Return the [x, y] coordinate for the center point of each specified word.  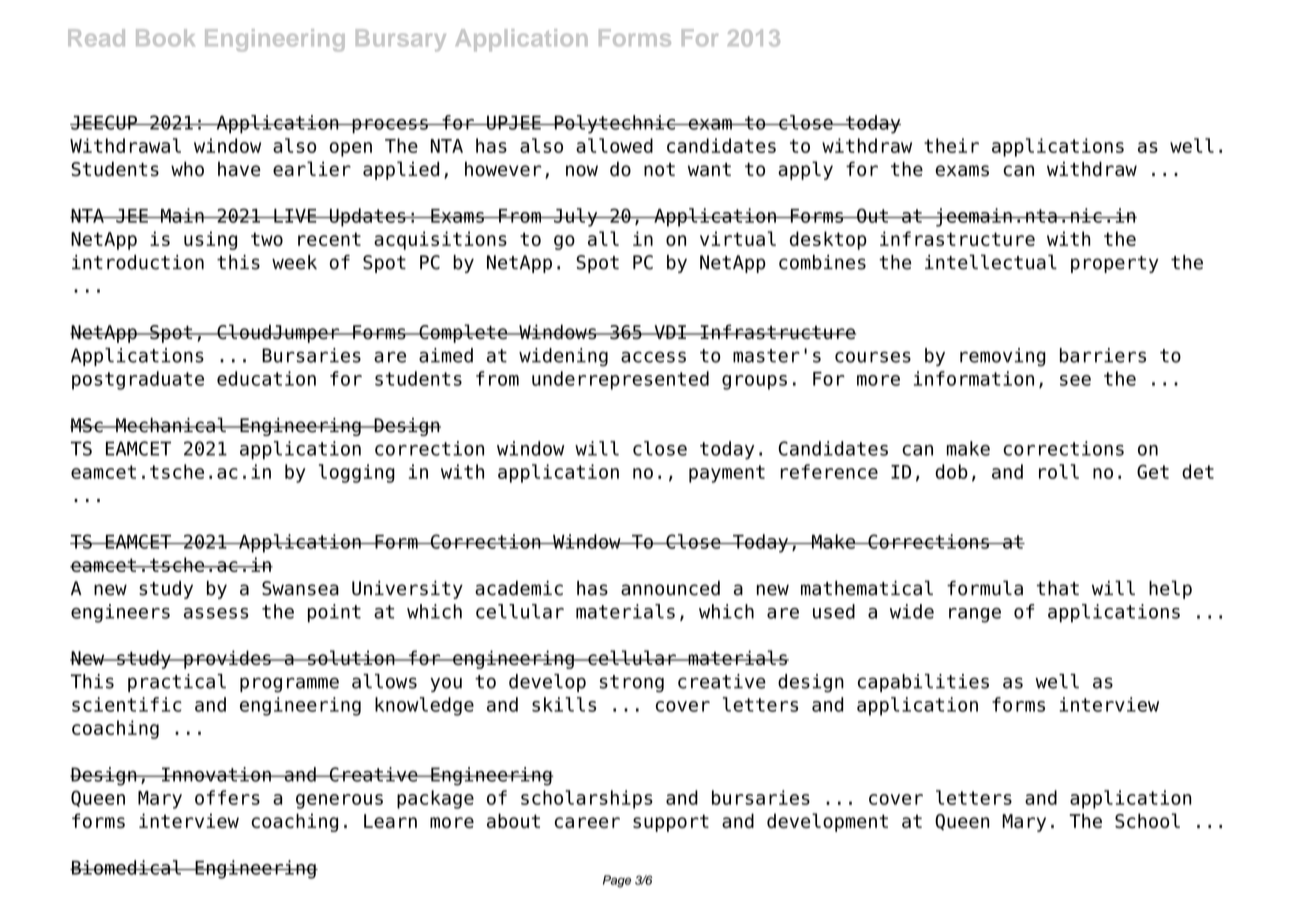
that [1058, 588]
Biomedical [126, 867]
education [266, 378]
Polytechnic [614, 124]
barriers [1103, 355]
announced [670, 588]
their [951, 145]
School [1147, 820]
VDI [670, 332]
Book [165, 38]
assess [216, 613]
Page [617, 881]
